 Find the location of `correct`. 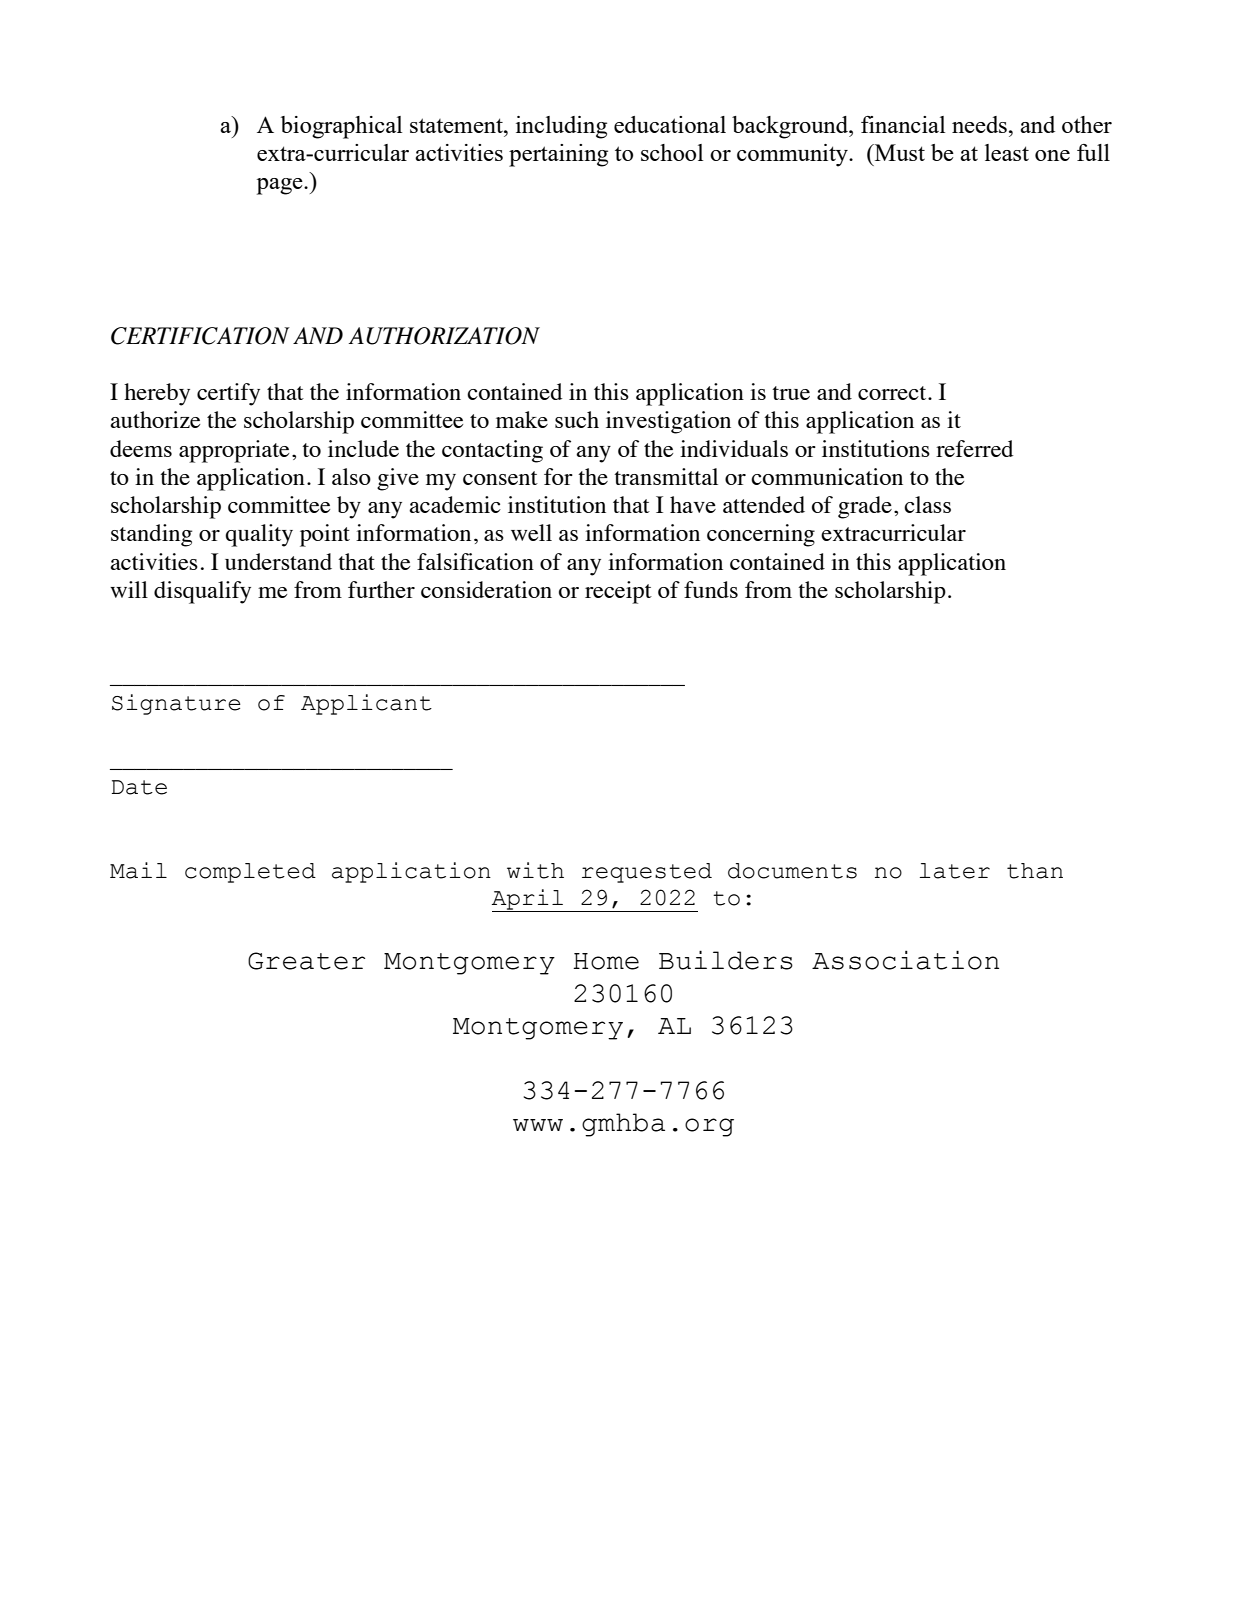

correct is located at coordinates (893, 393).
